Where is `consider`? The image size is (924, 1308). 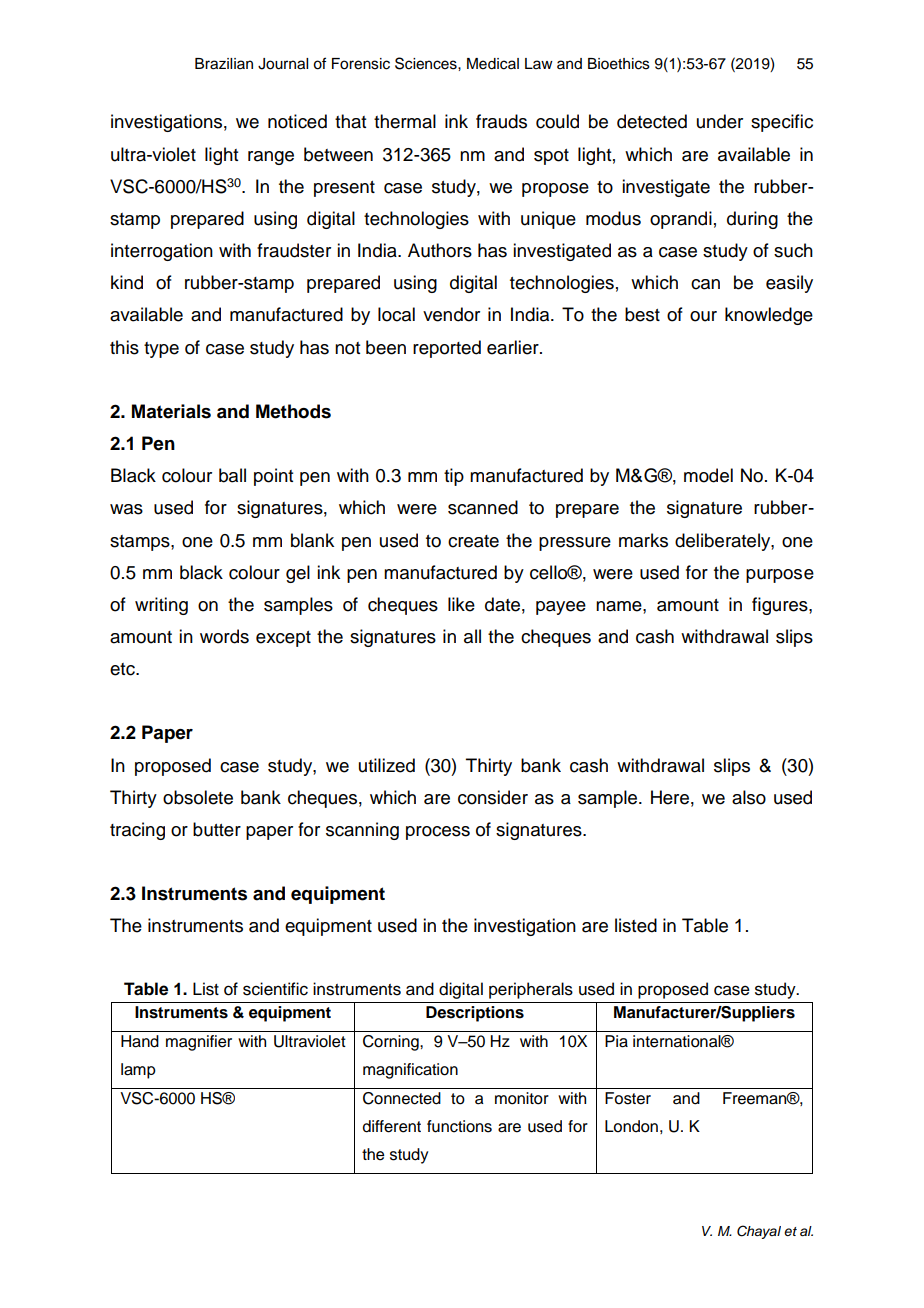
consider is located at coordinates (493, 797).
